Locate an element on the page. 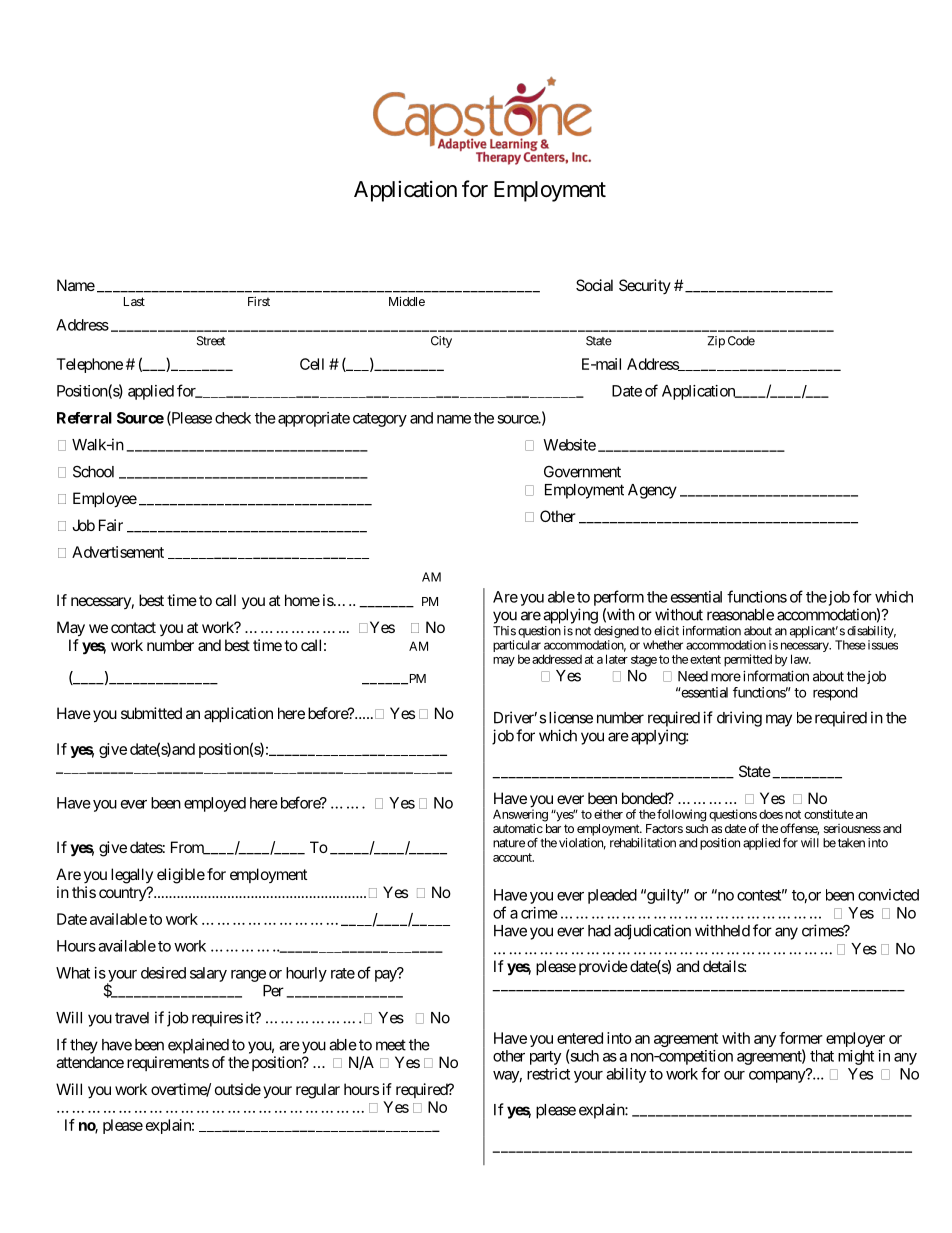 The height and width of the document is (1233, 952). Fair is located at coordinates (111, 525).
